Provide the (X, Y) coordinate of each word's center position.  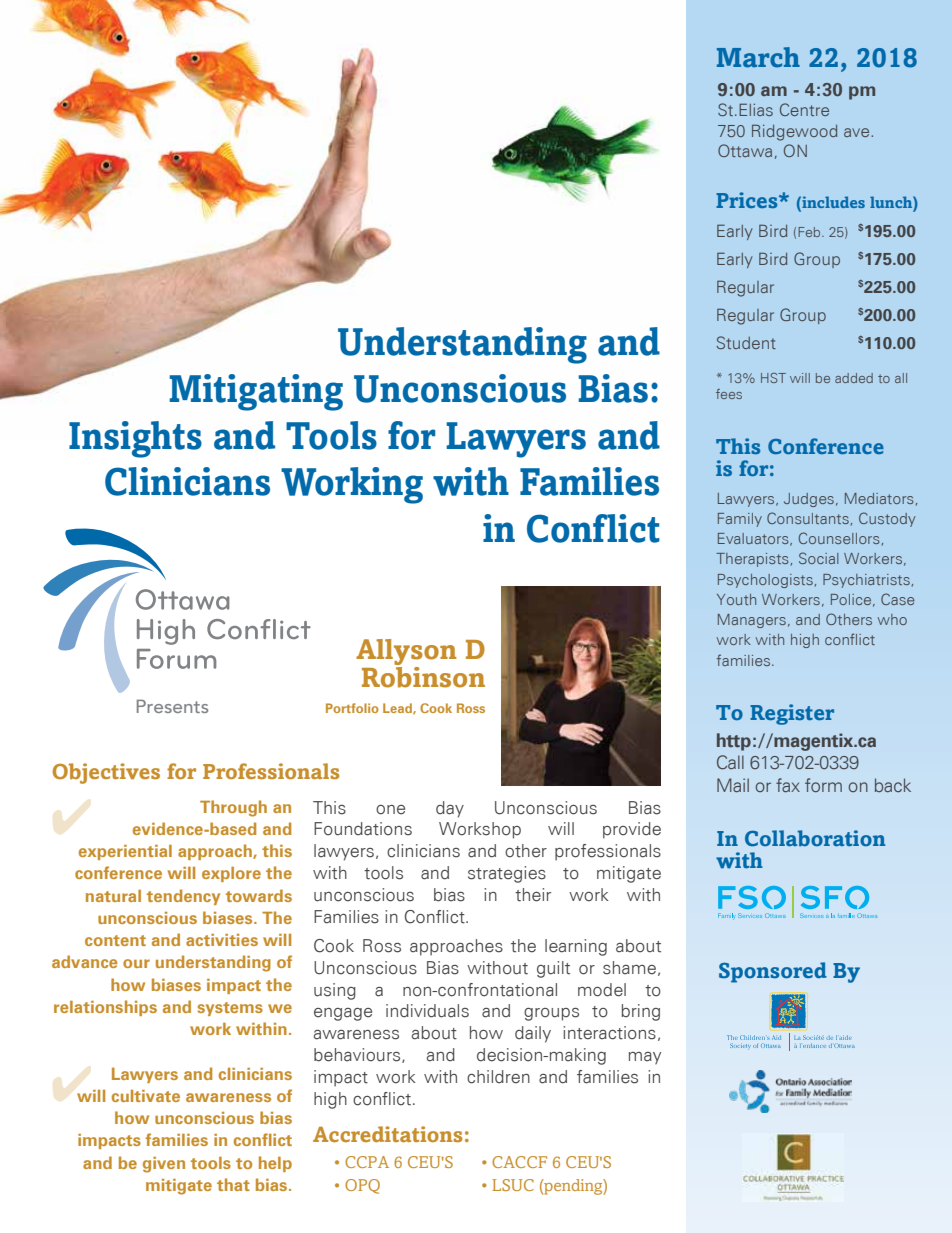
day (450, 809)
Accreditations (387, 1134)
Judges (809, 500)
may (645, 1058)
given (164, 1165)
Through (233, 808)
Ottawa (745, 150)
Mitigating (256, 392)
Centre (804, 109)
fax (788, 785)
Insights (135, 439)
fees (729, 394)
